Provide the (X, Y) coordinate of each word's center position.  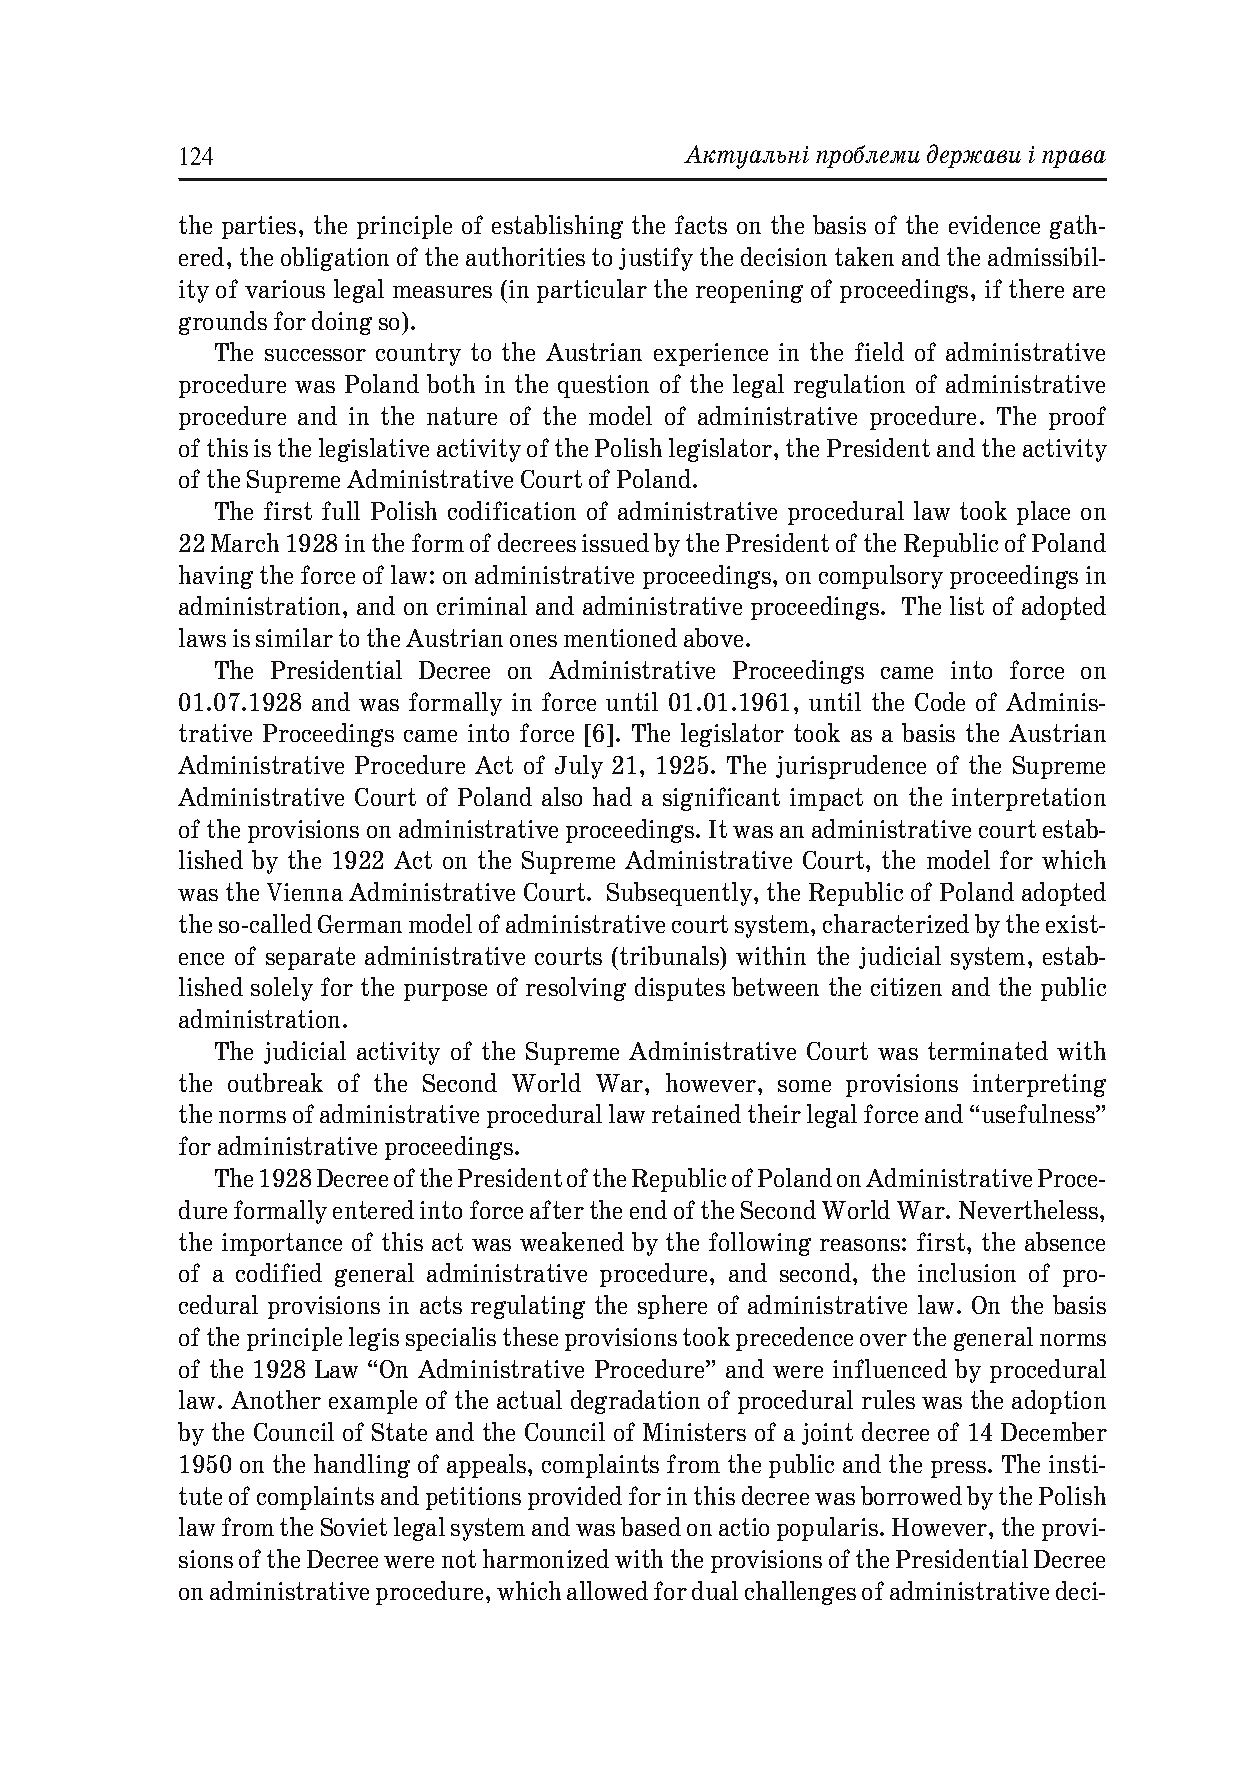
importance (282, 1244)
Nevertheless (1030, 1209)
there (1036, 288)
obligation (335, 259)
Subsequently (679, 894)
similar (294, 637)
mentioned (620, 637)
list (967, 605)
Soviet (354, 1527)
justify (656, 259)
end (648, 1209)
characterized (896, 923)
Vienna (305, 892)
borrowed (911, 1495)
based (651, 1526)
